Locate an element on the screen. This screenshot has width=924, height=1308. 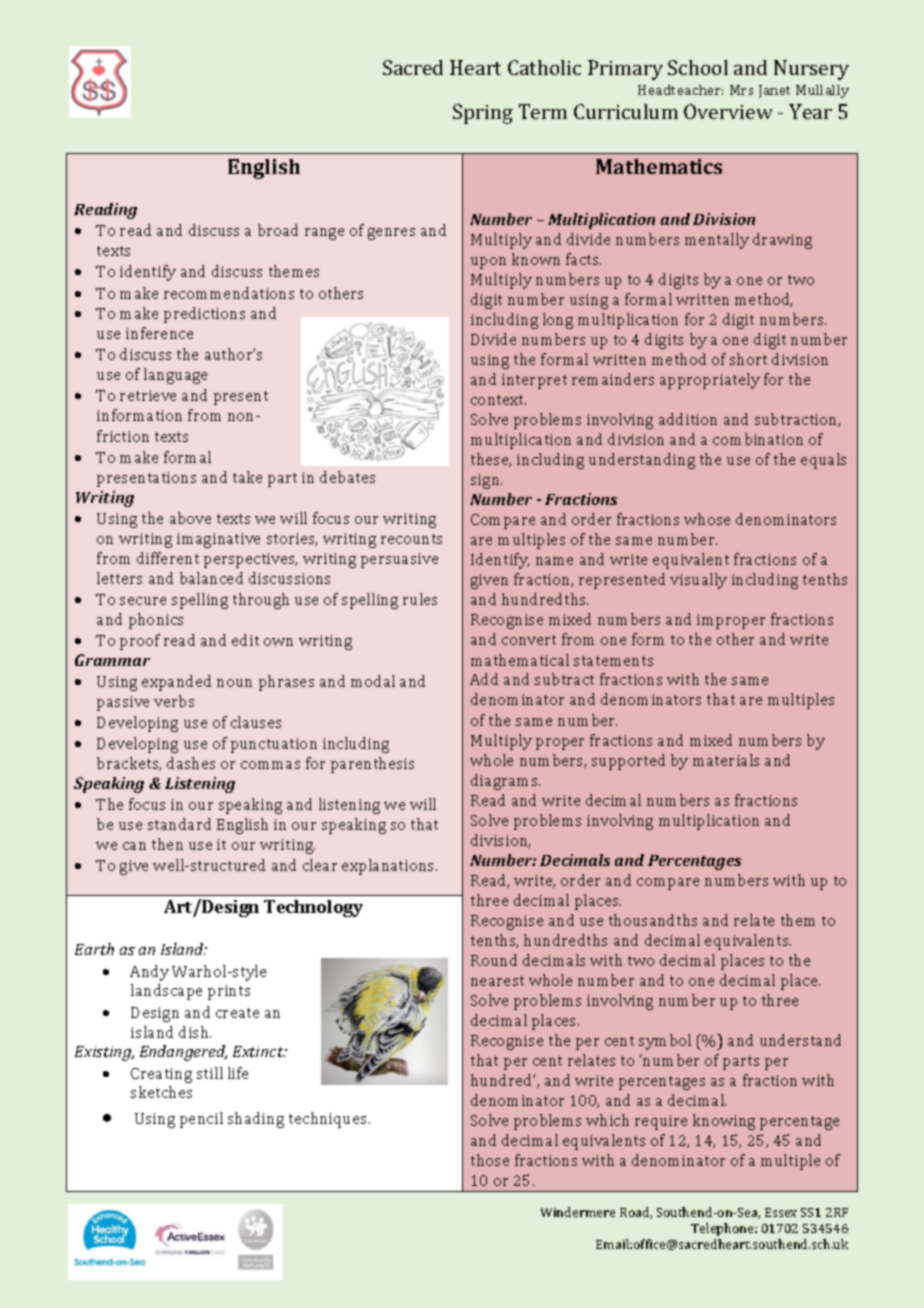
thousandths is located at coordinates (653, 920).
